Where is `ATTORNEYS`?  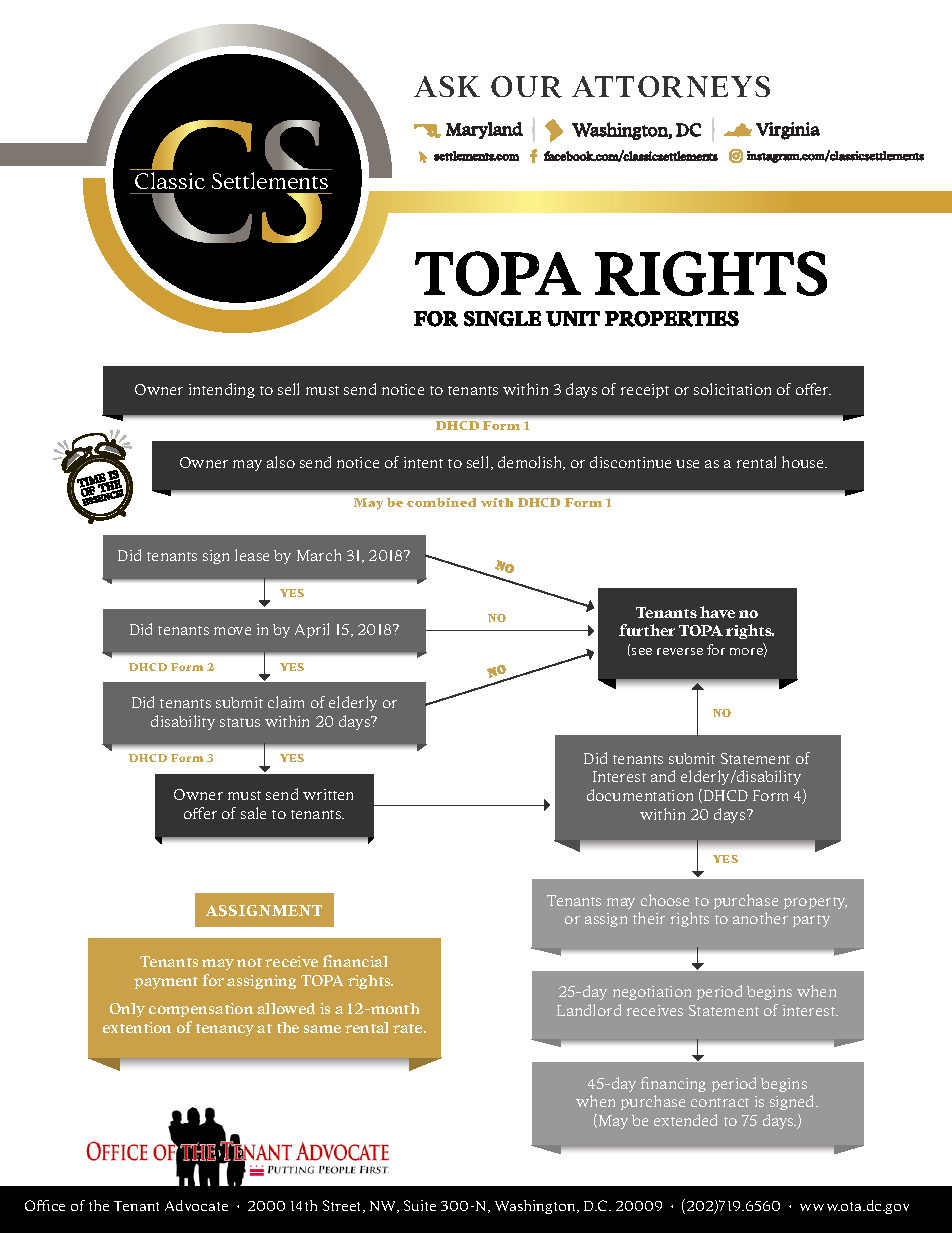
ATTORNEYS is located at coordinates (671, 87).
